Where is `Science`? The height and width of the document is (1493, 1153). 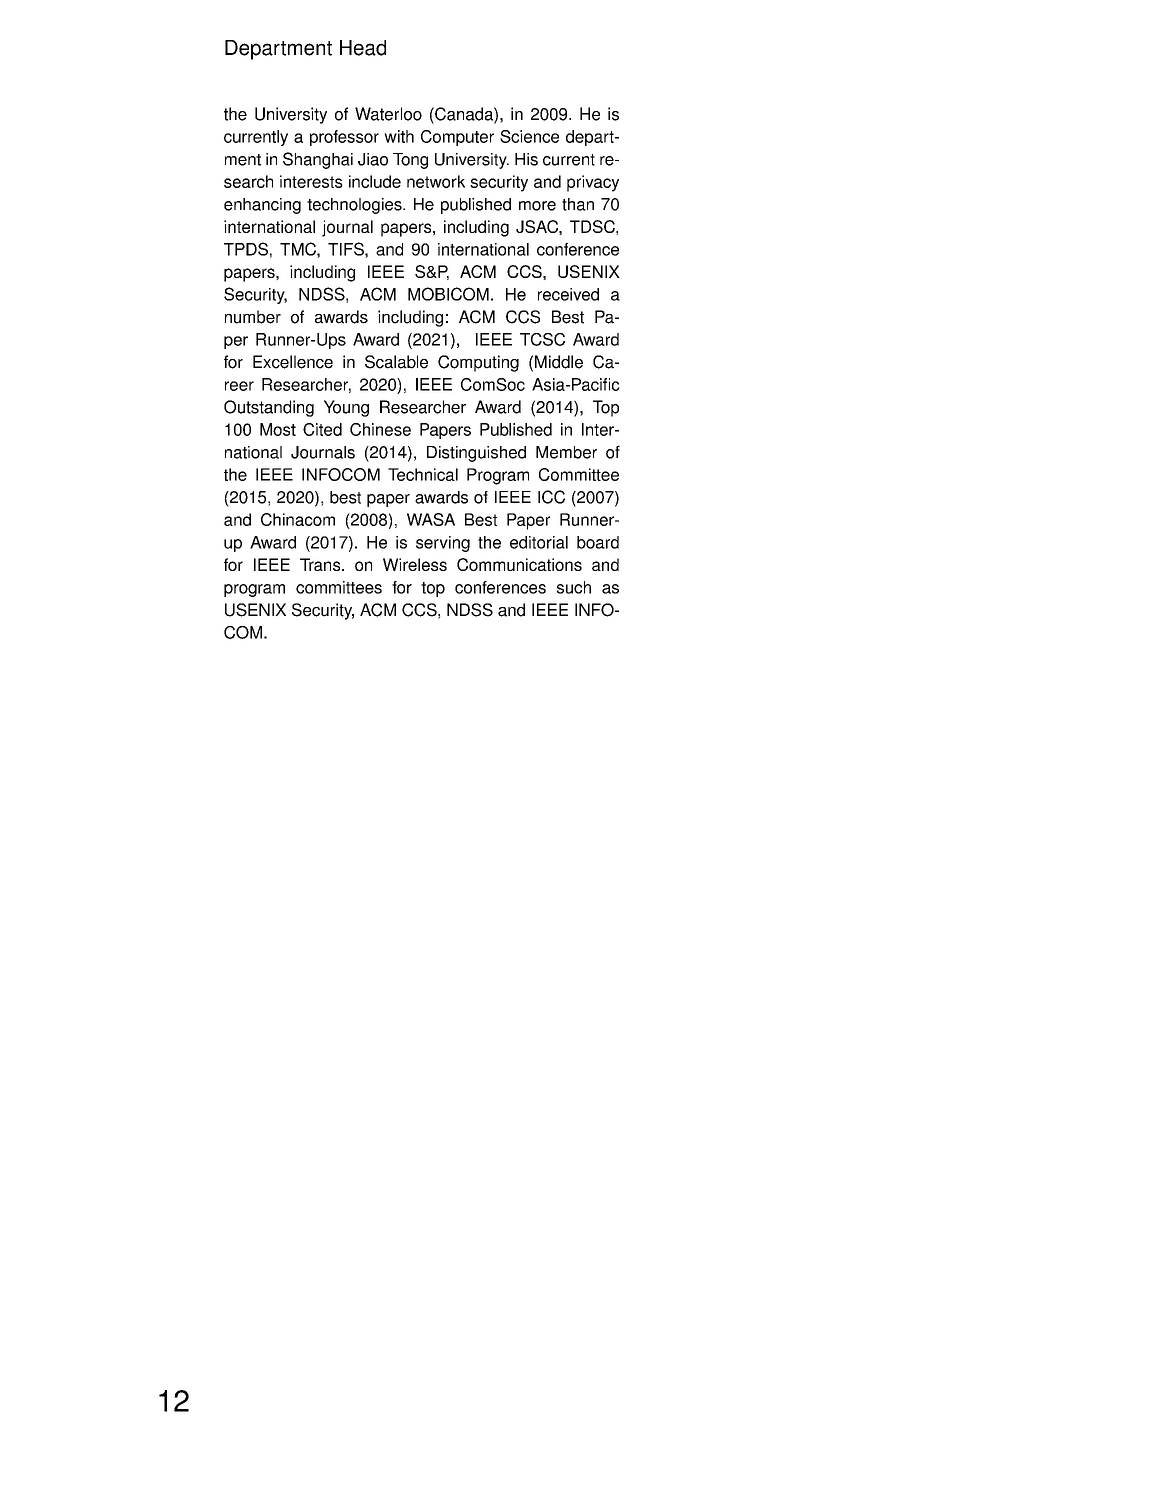
Science is located at coordinates (529, 136).
